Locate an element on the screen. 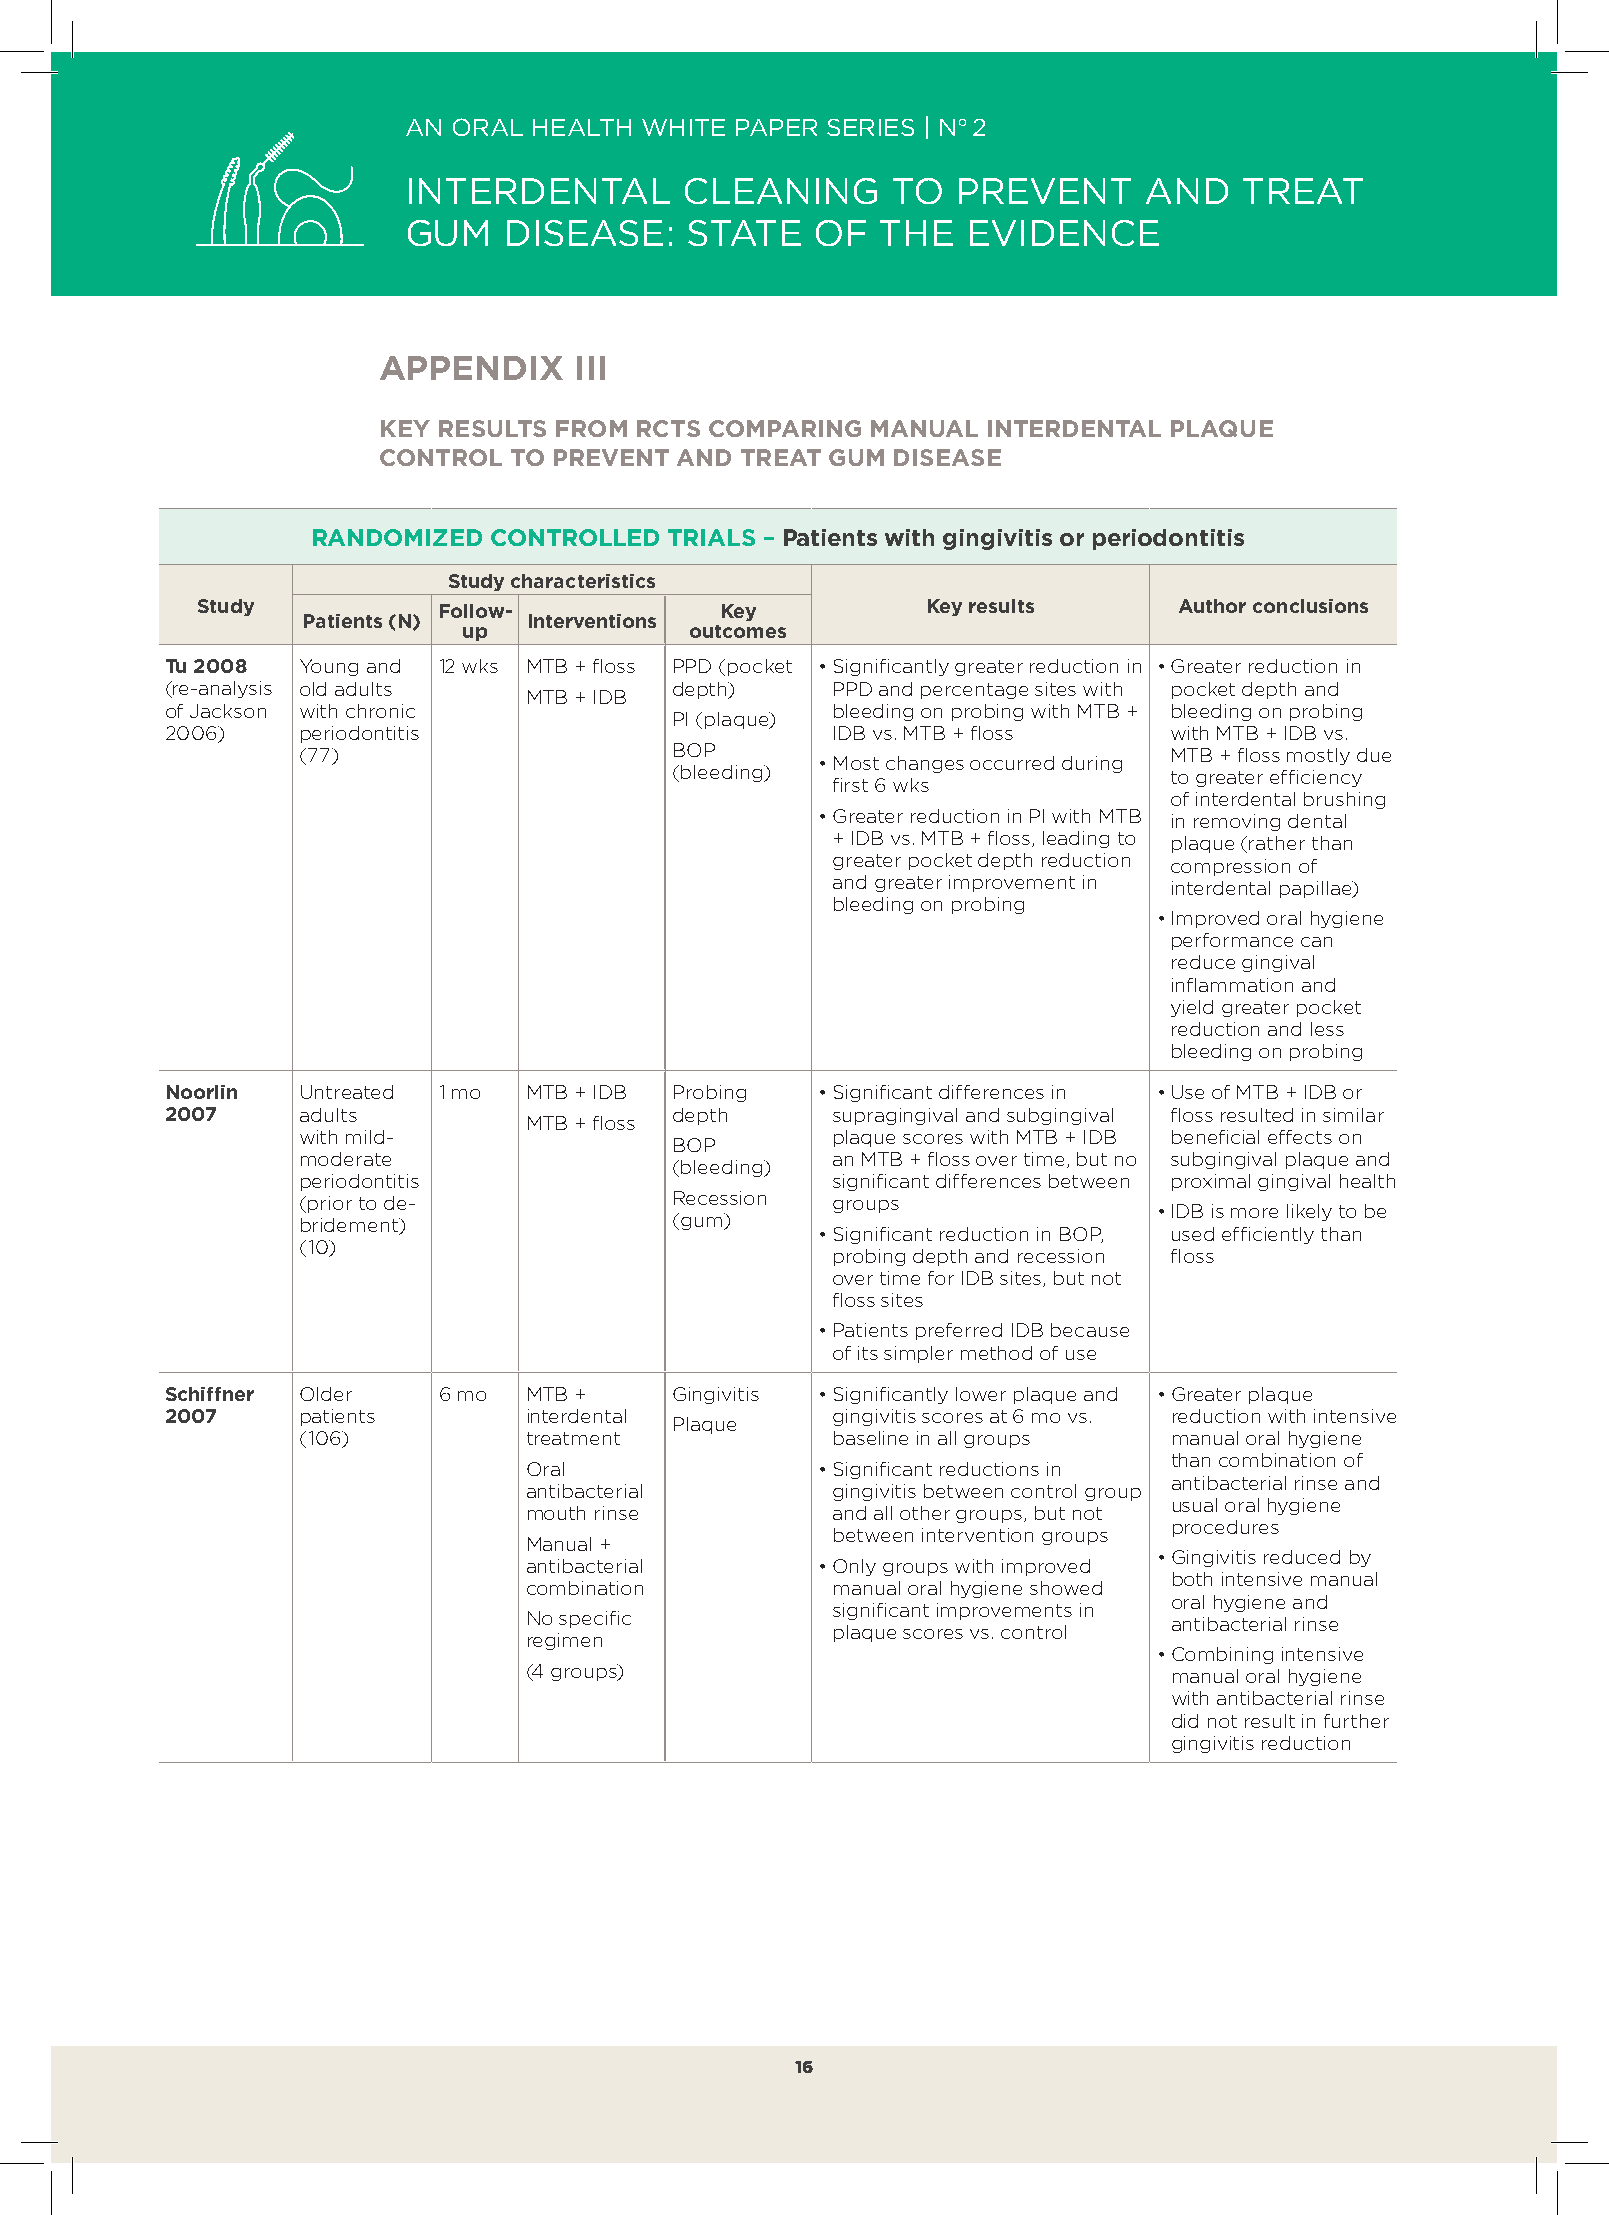 Image resolution: width=1609 pixels, height=2215 pixels. EVIDENCE is located at coordinates (1064, 233).
